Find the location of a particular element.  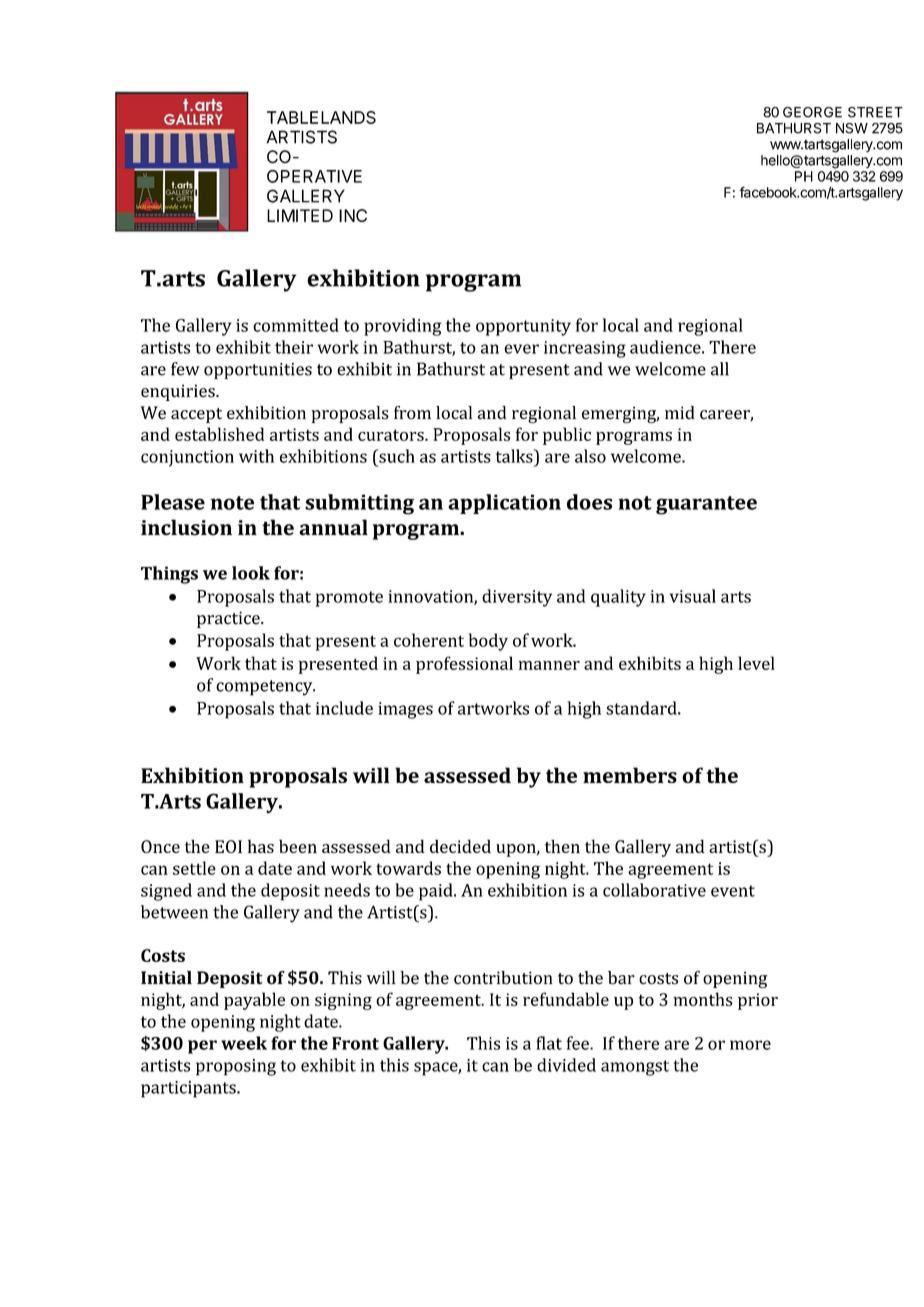

opportunity is located at coordinates (523, 327).
